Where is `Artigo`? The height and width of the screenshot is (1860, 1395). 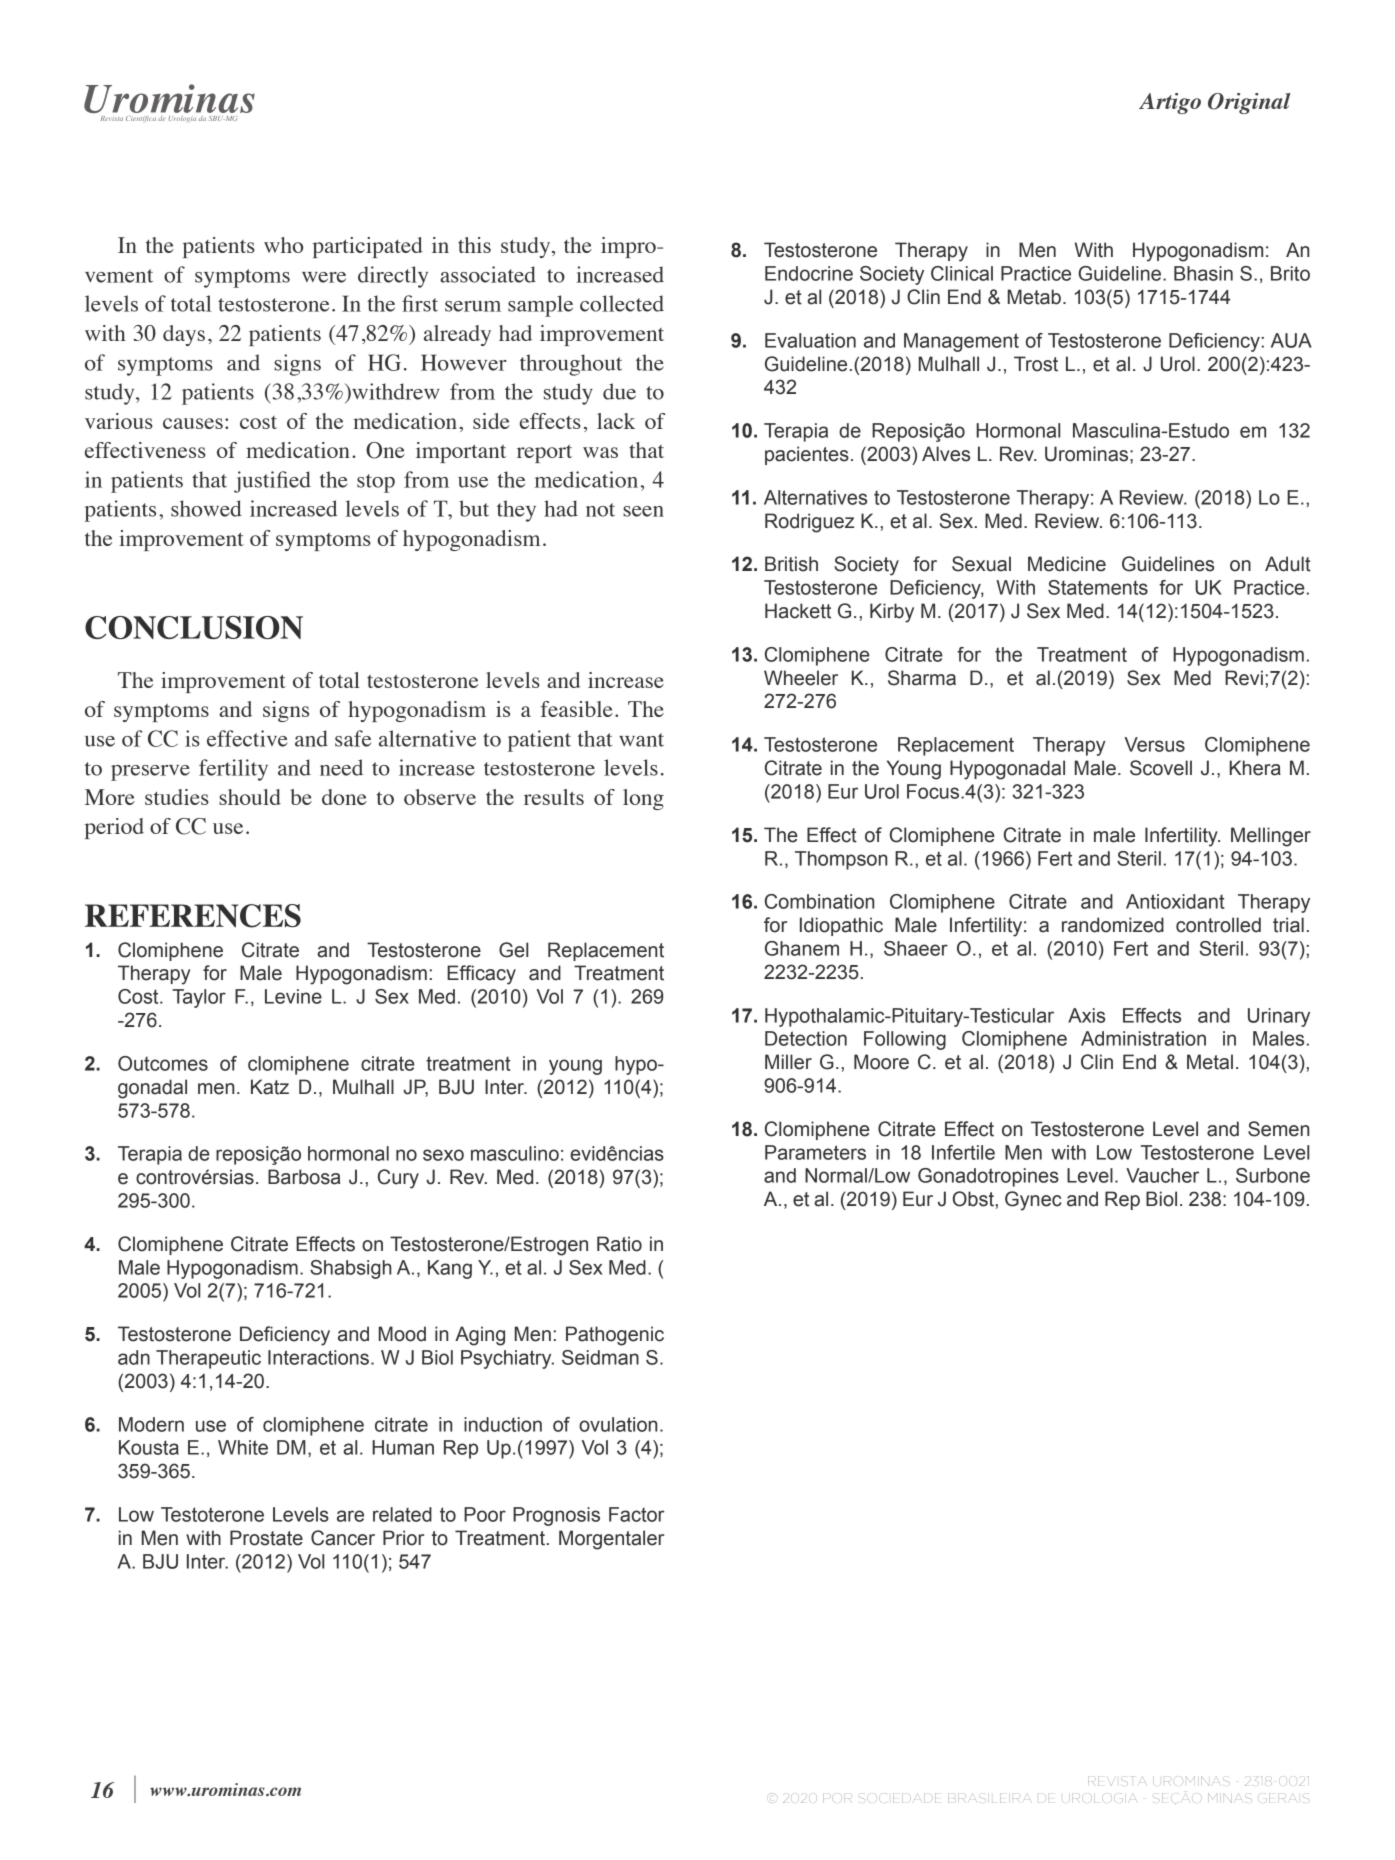 Artigo is located at coordinates (1170, 103).
